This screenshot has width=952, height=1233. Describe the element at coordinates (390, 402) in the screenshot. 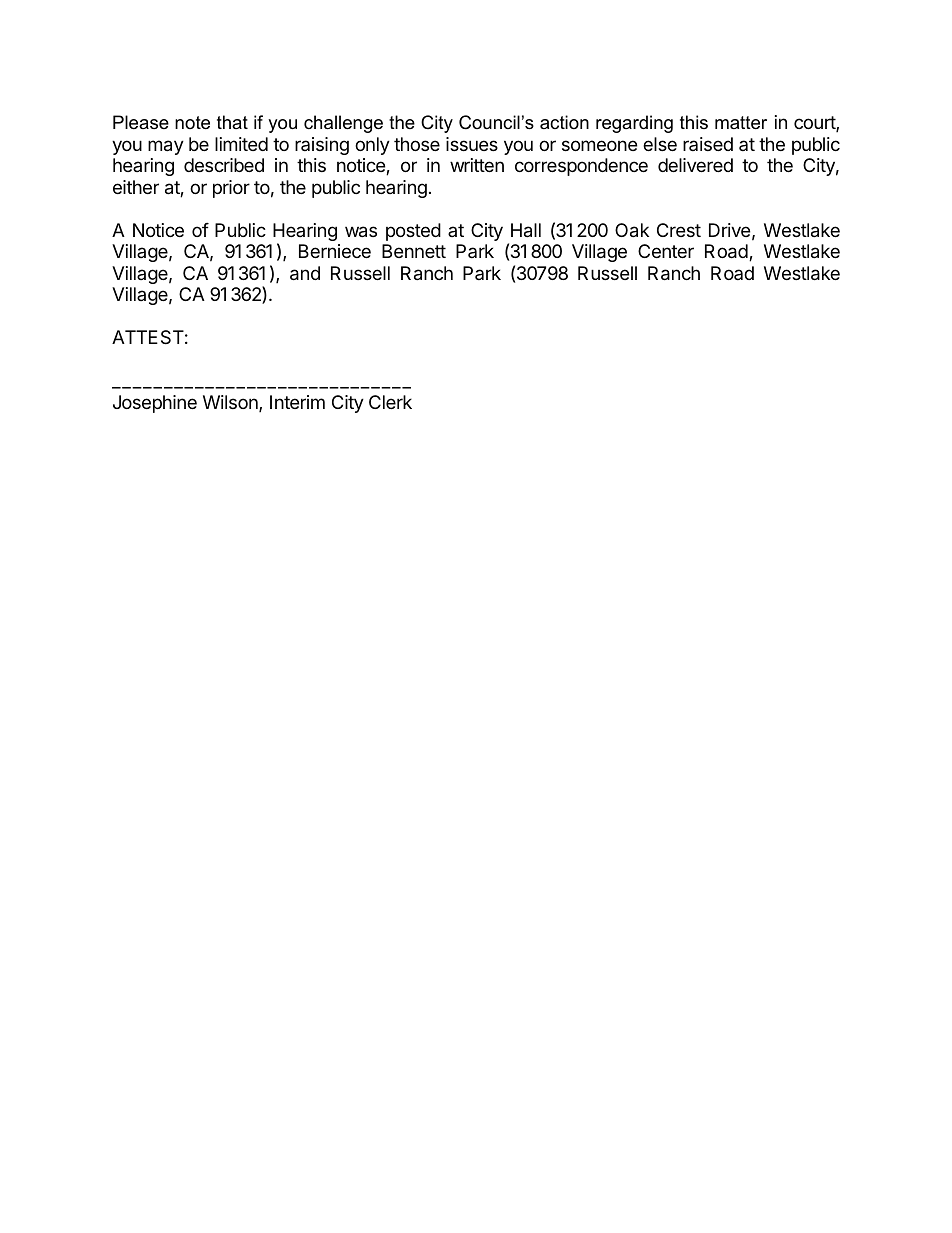

I see `Clerk` at that location.
